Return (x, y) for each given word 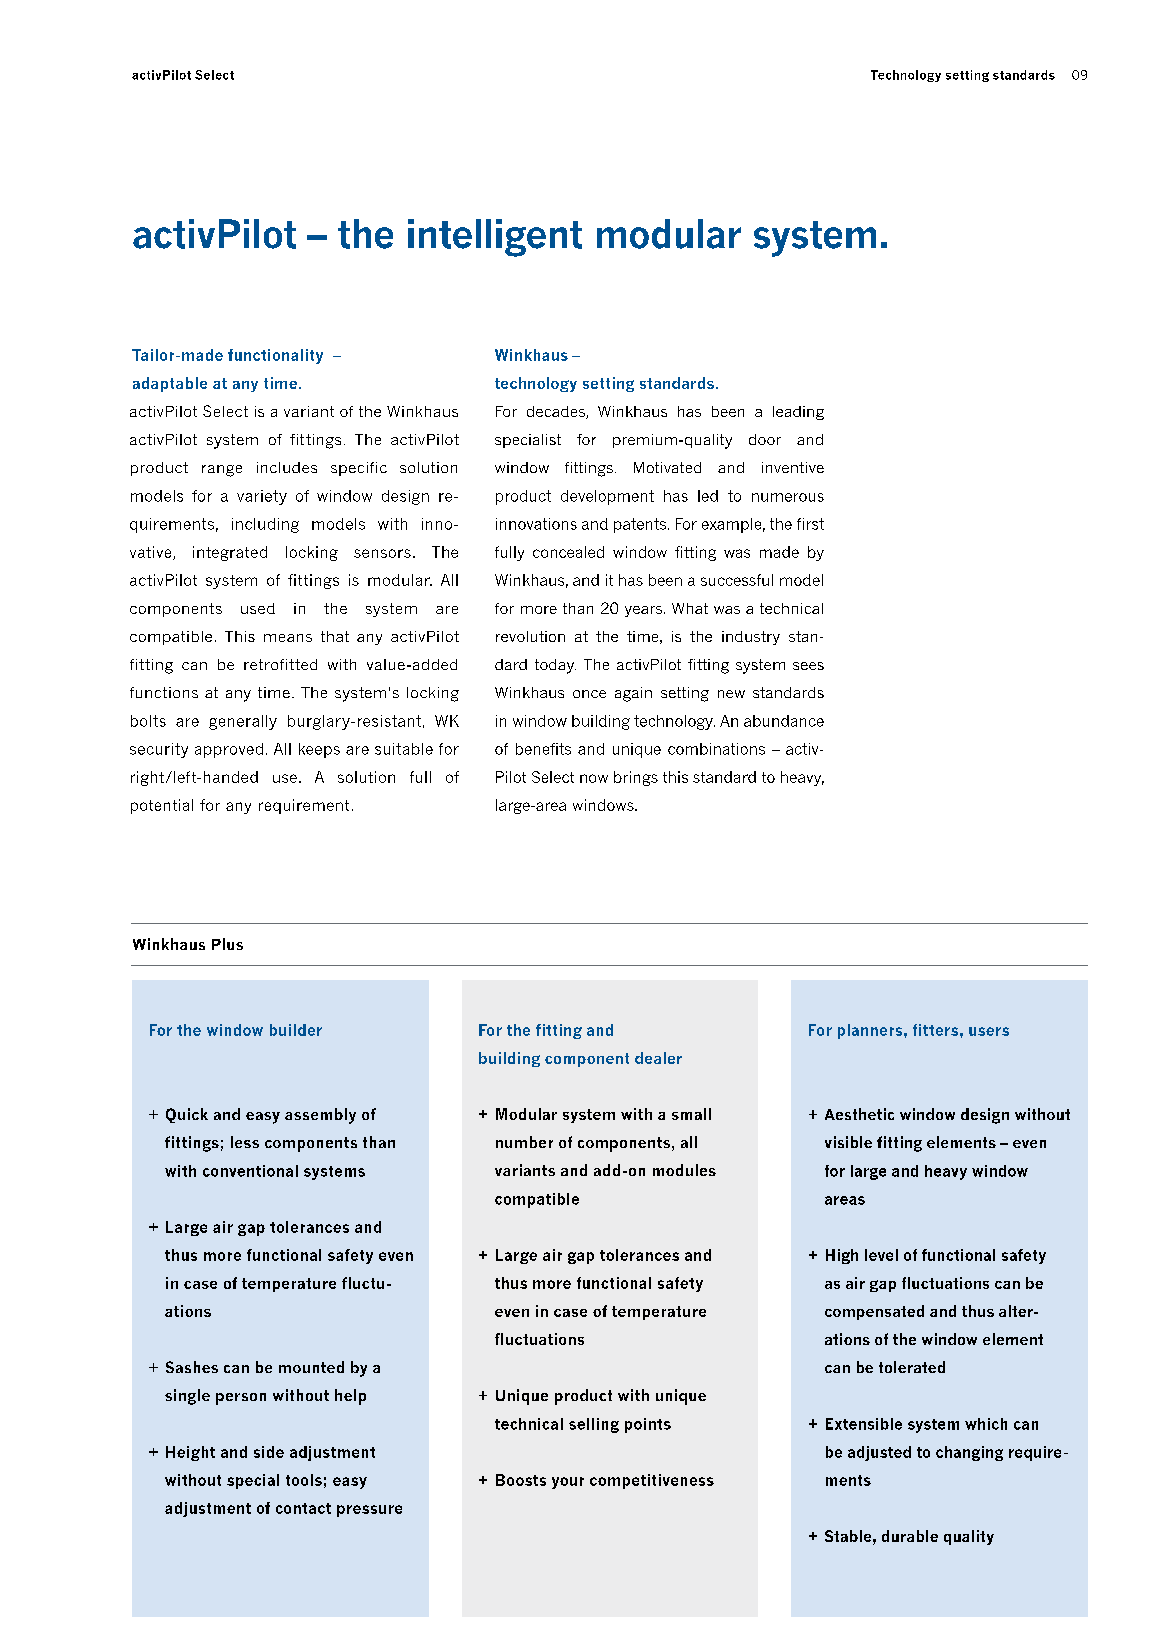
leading (798, 413)
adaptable (170, 384)
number (524, 1142)
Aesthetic (859, 1114)
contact (303, 1508)
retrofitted (280, 664)
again (633, 694)
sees (808, 666)
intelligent (495, 238)
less (245, 1142)
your (568, 1483)
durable (910, 1536)
